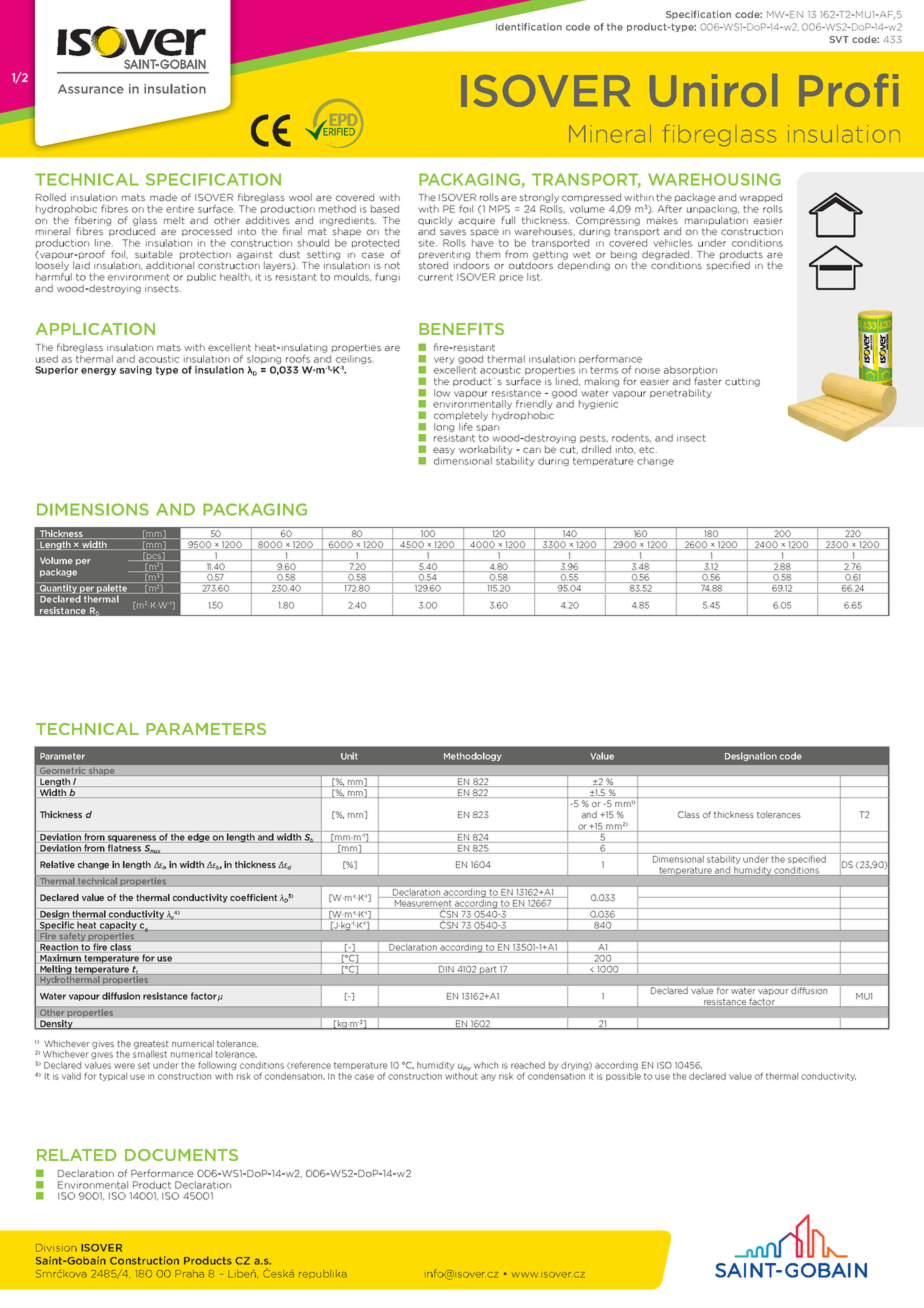  What do you see at coordinates (112, 589) in the page?
I see `palette` at bounding box center [112, 589].
